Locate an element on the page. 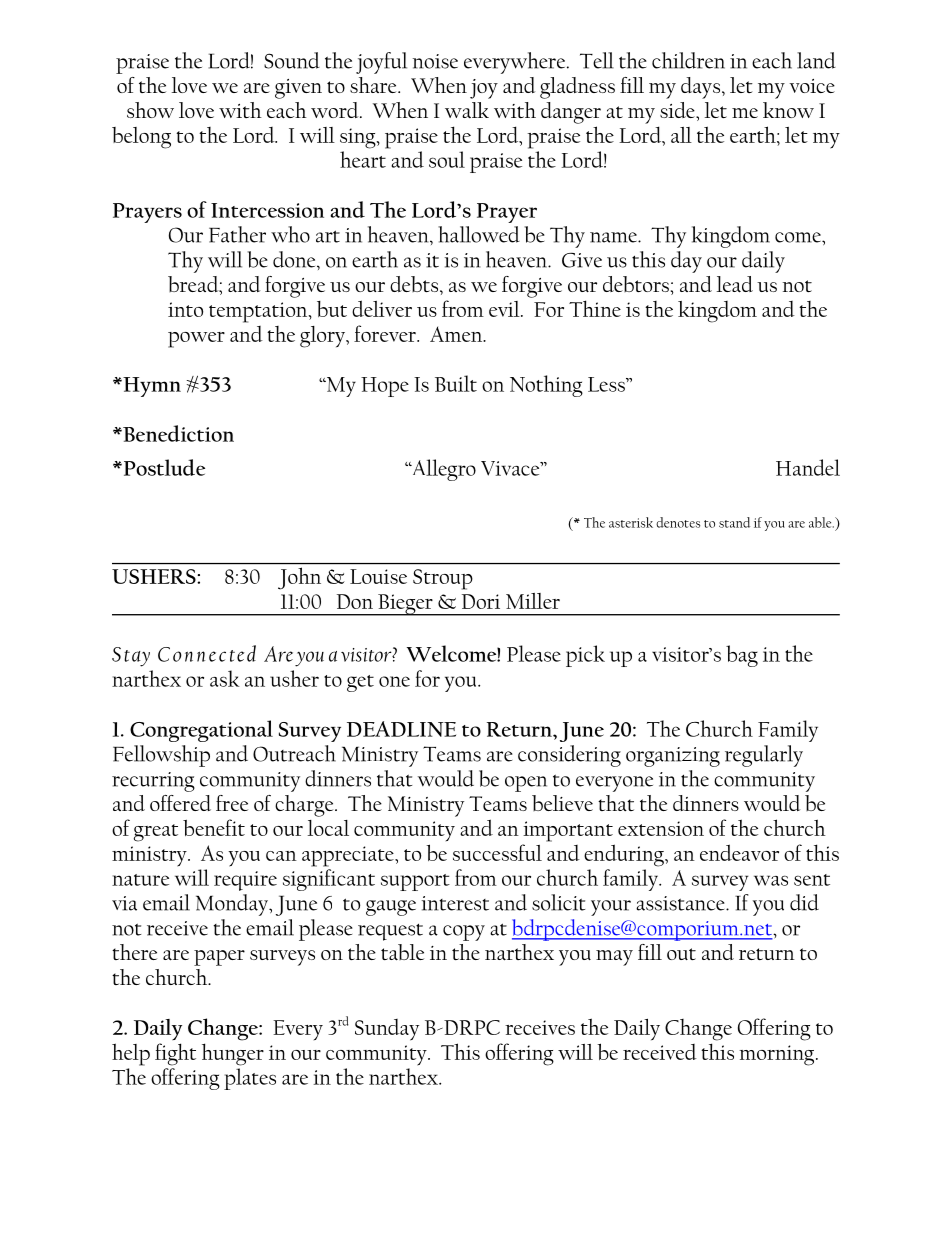 The height and width of the document is (1233, 952). stand is located at coordinates (734, 522).
